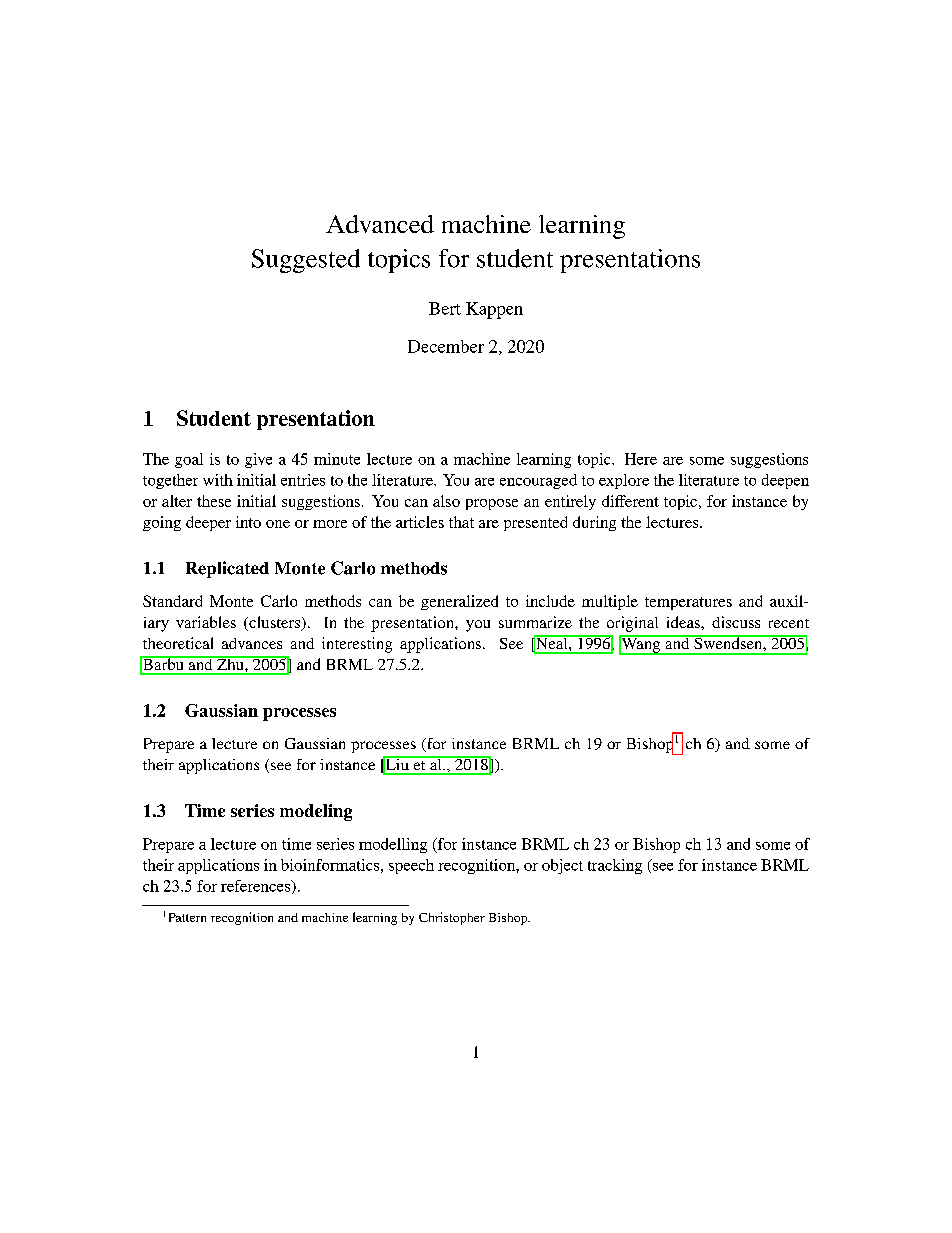 Image resolution: width=952 pixels, height=1233 pixels. I want to click on references, so click(257, 887).
